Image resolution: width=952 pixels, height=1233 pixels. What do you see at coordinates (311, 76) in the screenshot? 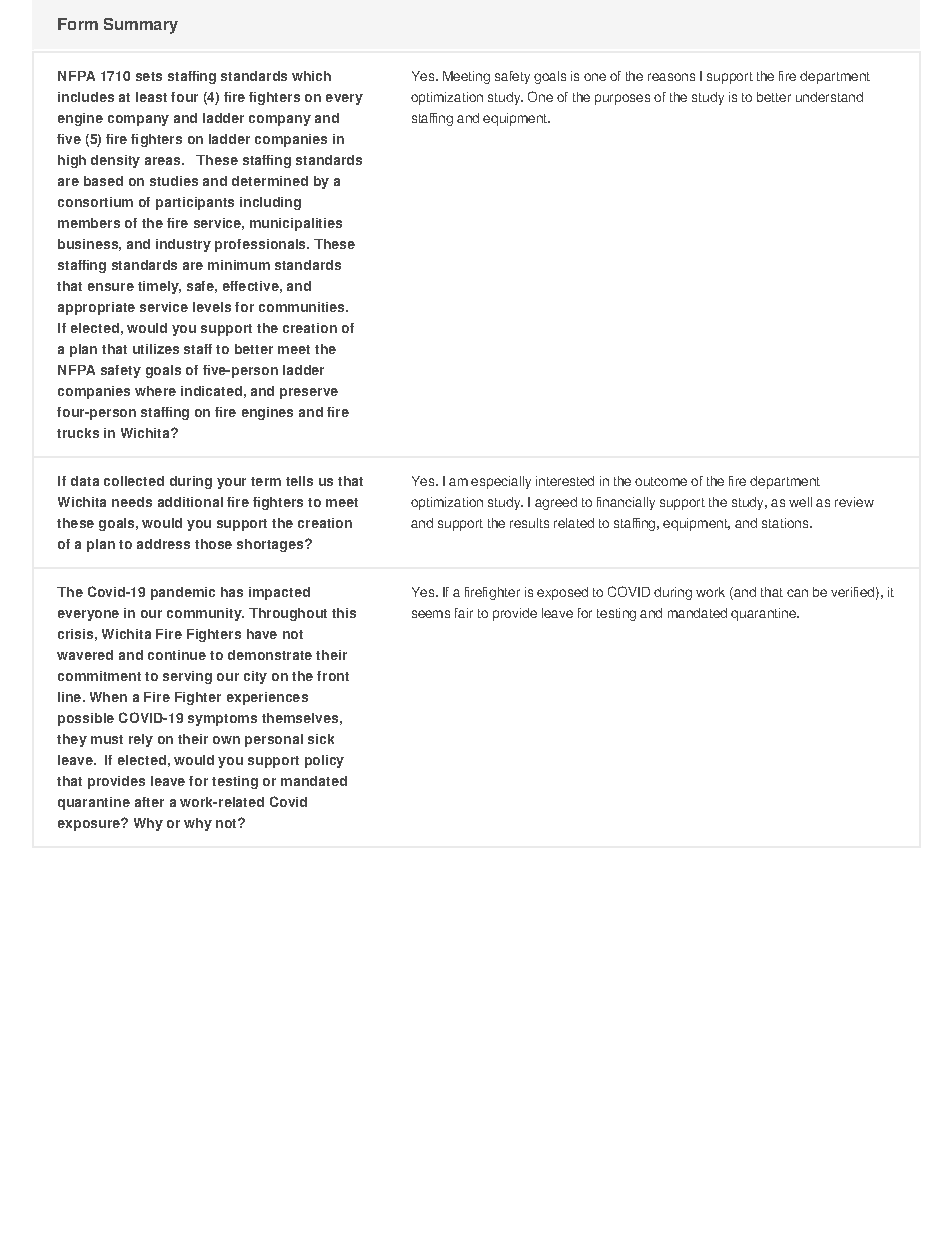
I see `which` at bounding box center [311, 76].
